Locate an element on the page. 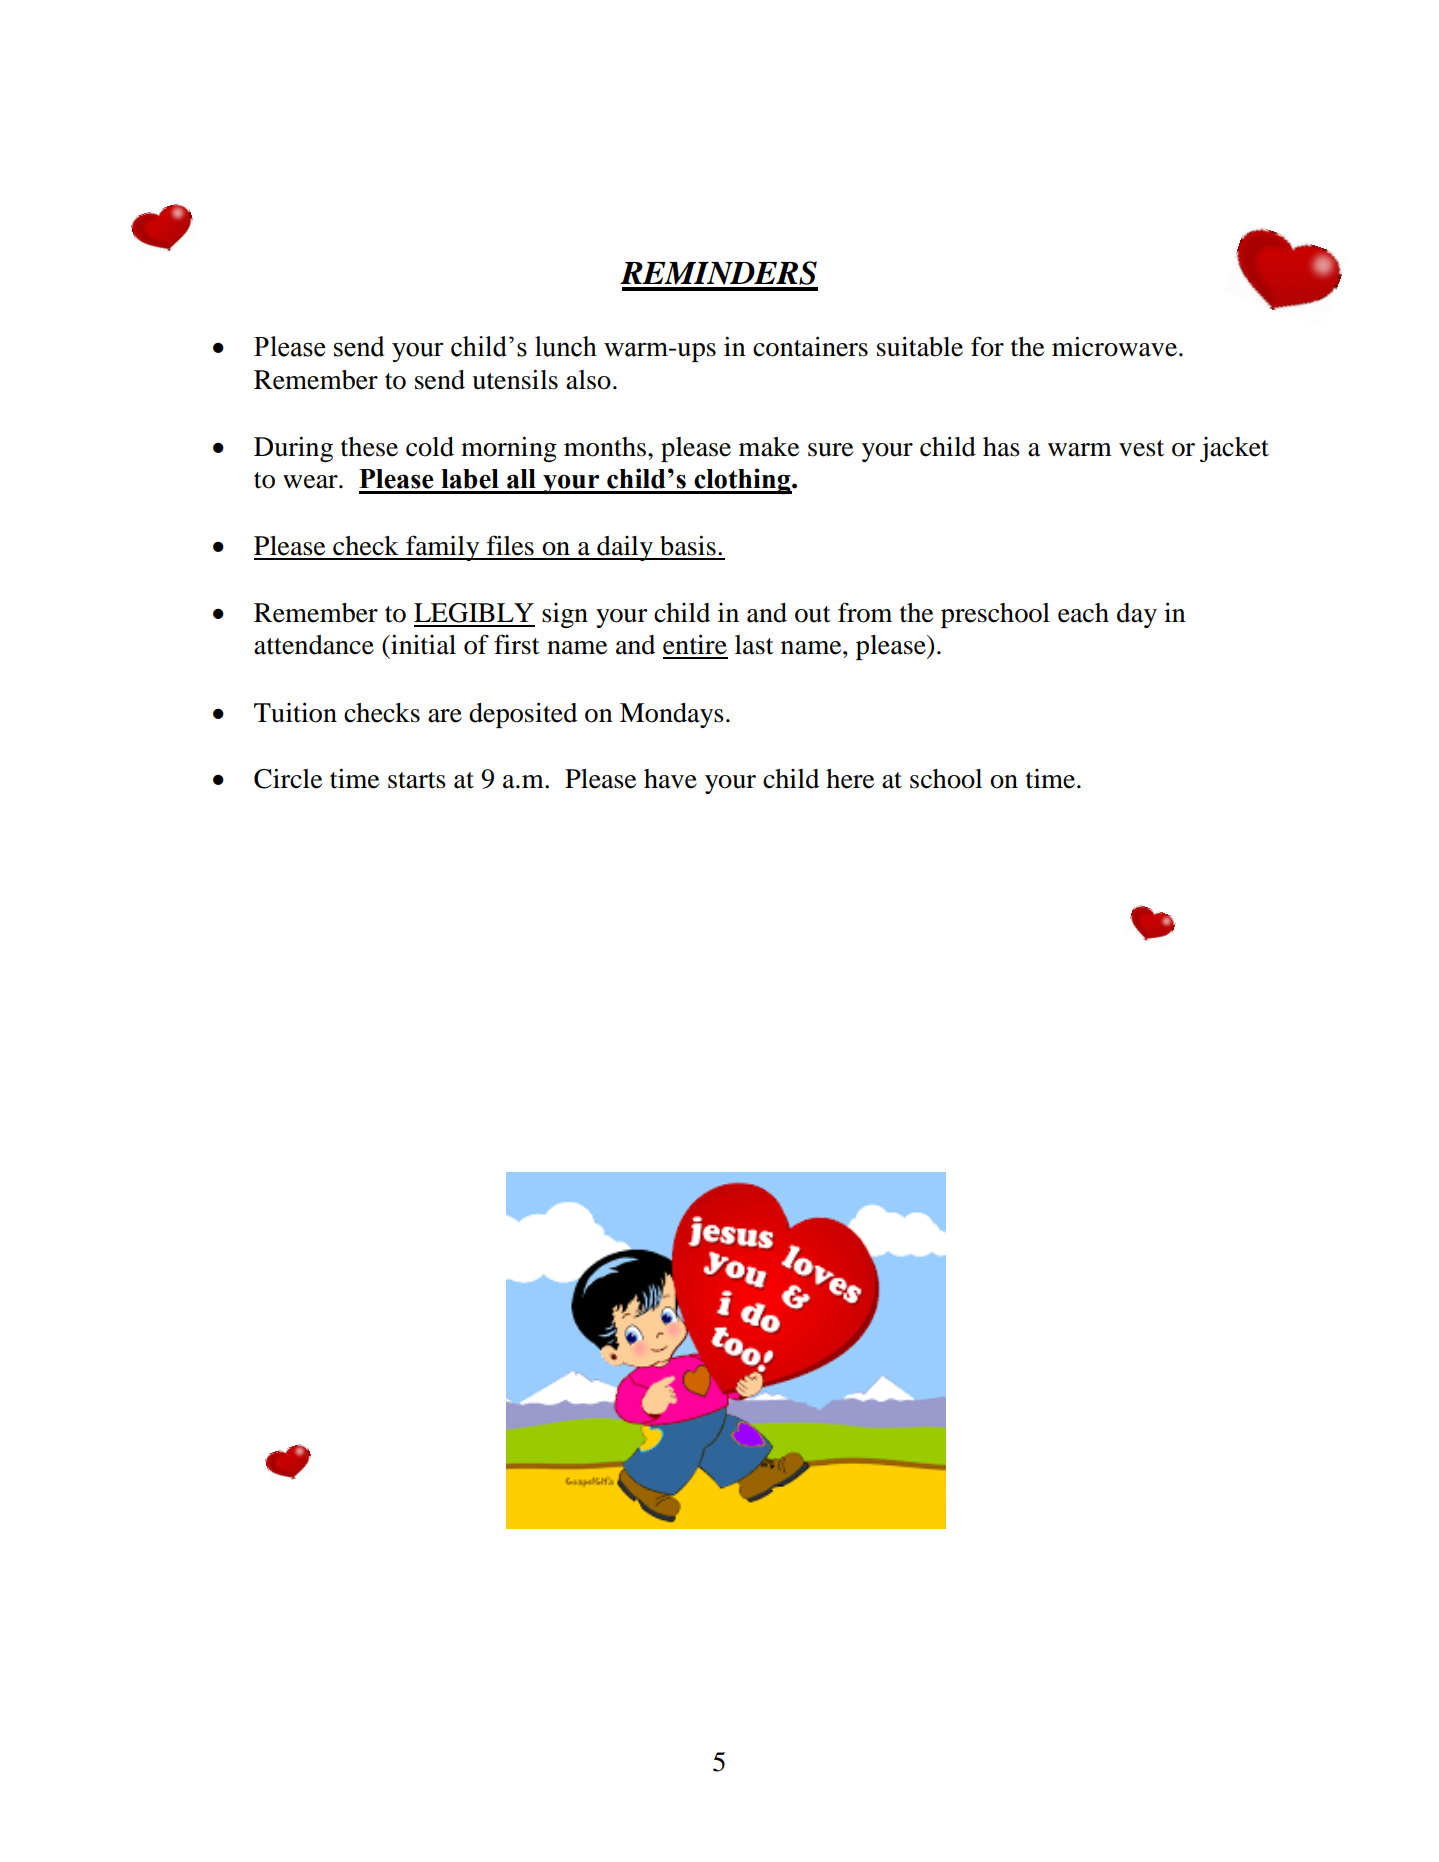 This page has height=1862, width=1439. each is located at coordinates (1083, 613).
